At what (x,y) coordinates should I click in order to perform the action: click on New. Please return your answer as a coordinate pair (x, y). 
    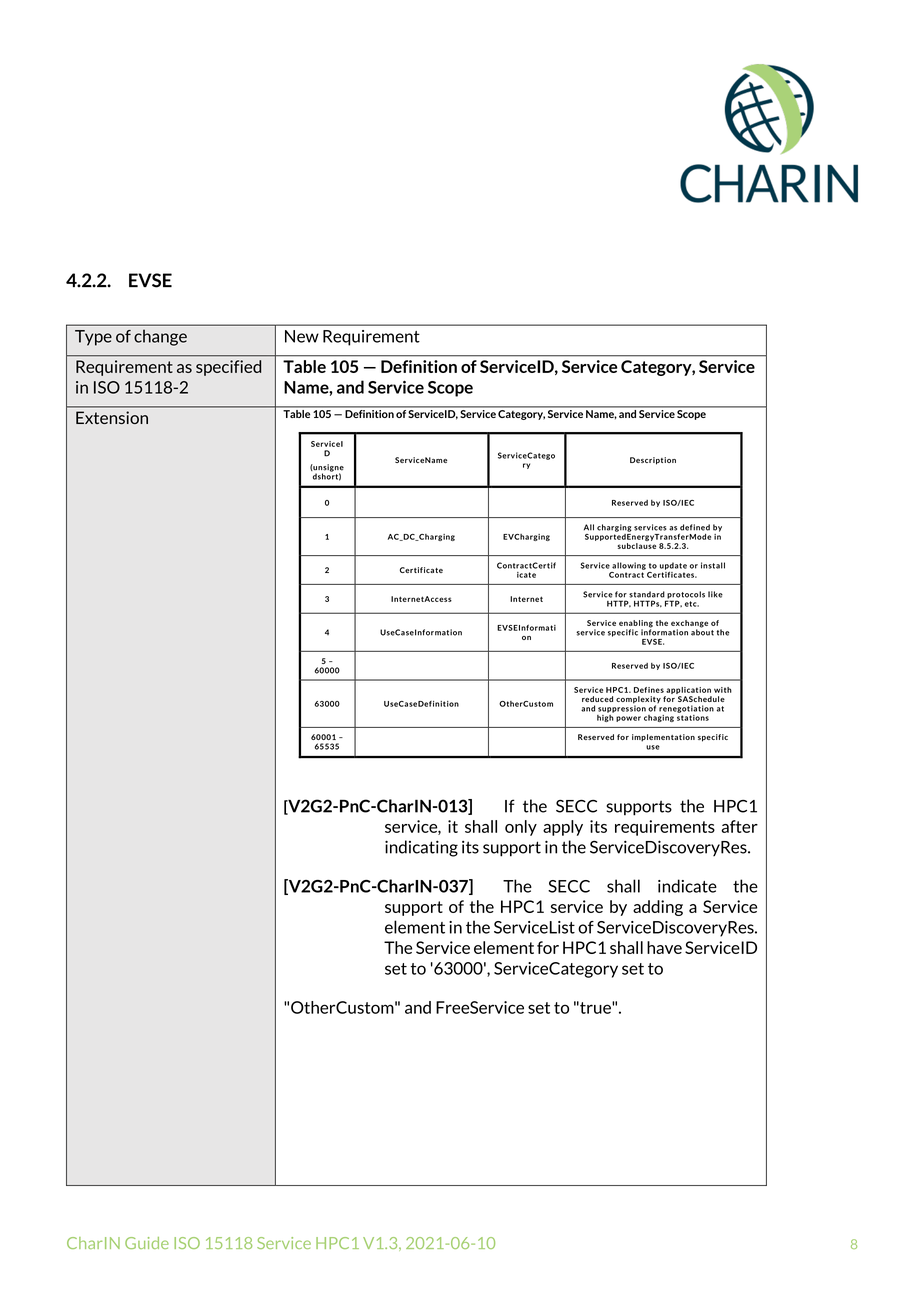
    Looking at the image, I should click on (302, 336).
